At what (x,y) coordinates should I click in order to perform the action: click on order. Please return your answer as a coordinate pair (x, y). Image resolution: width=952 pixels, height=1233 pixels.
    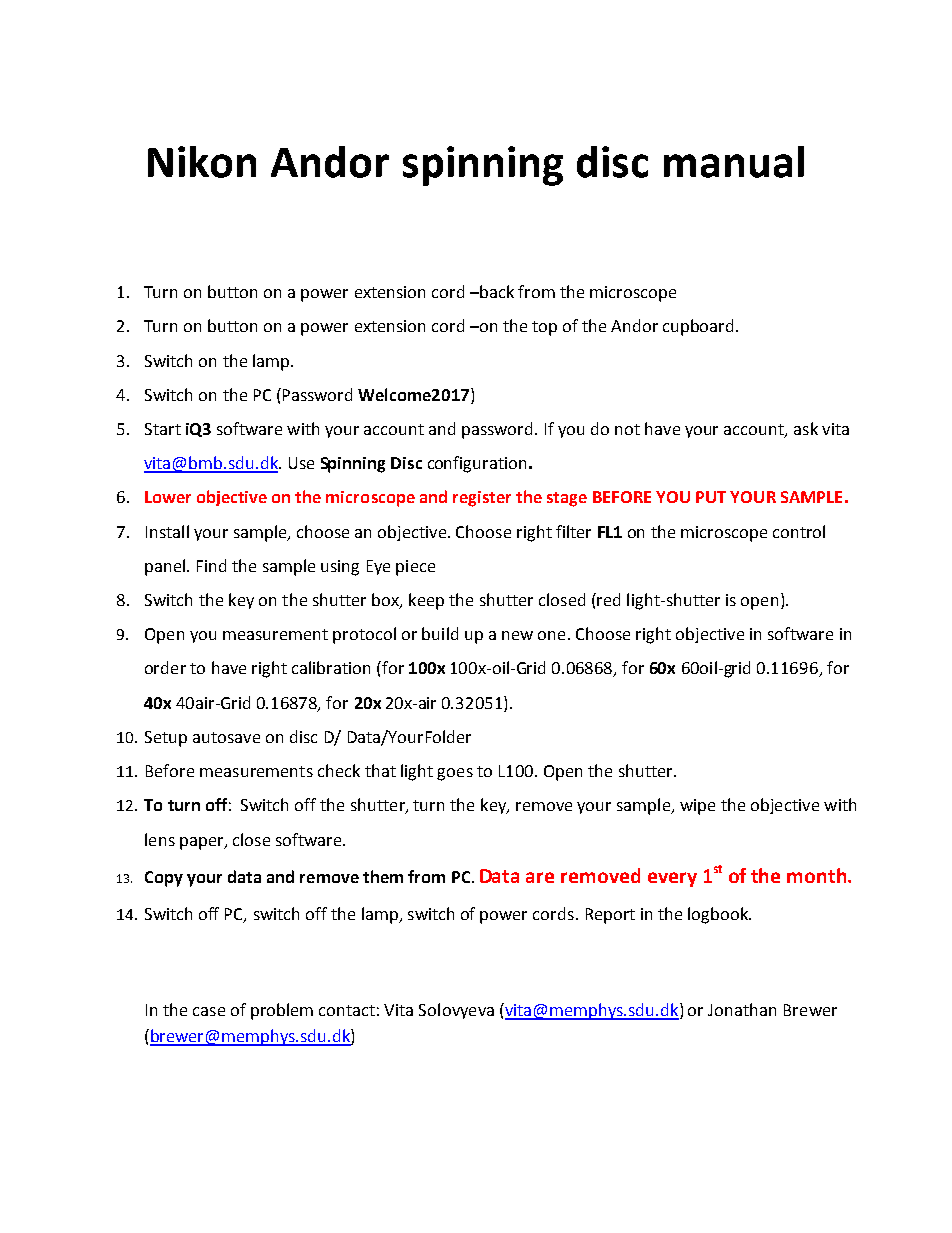
    Looking at the image, I should click on (165, 667).
